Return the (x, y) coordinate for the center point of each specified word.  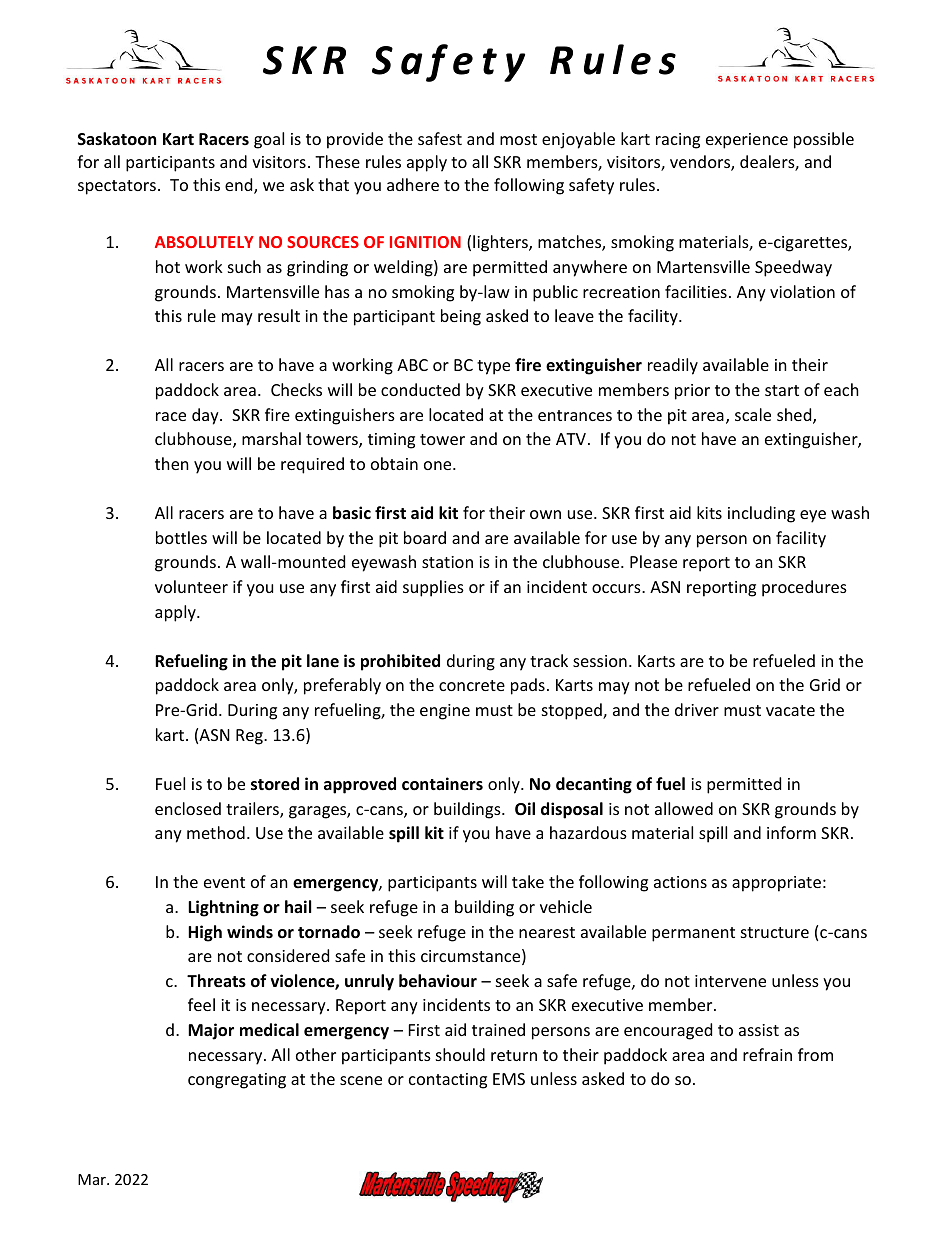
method (216, 832)
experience (747, 141)
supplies (433, 588)
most (518, 139)
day (206, 416)
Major (211, 1031)
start (782, 390)
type (493, 367)
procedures (804, 588)
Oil (525, 809)
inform (791, 832)
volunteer (191, 586)
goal (269, 140)
